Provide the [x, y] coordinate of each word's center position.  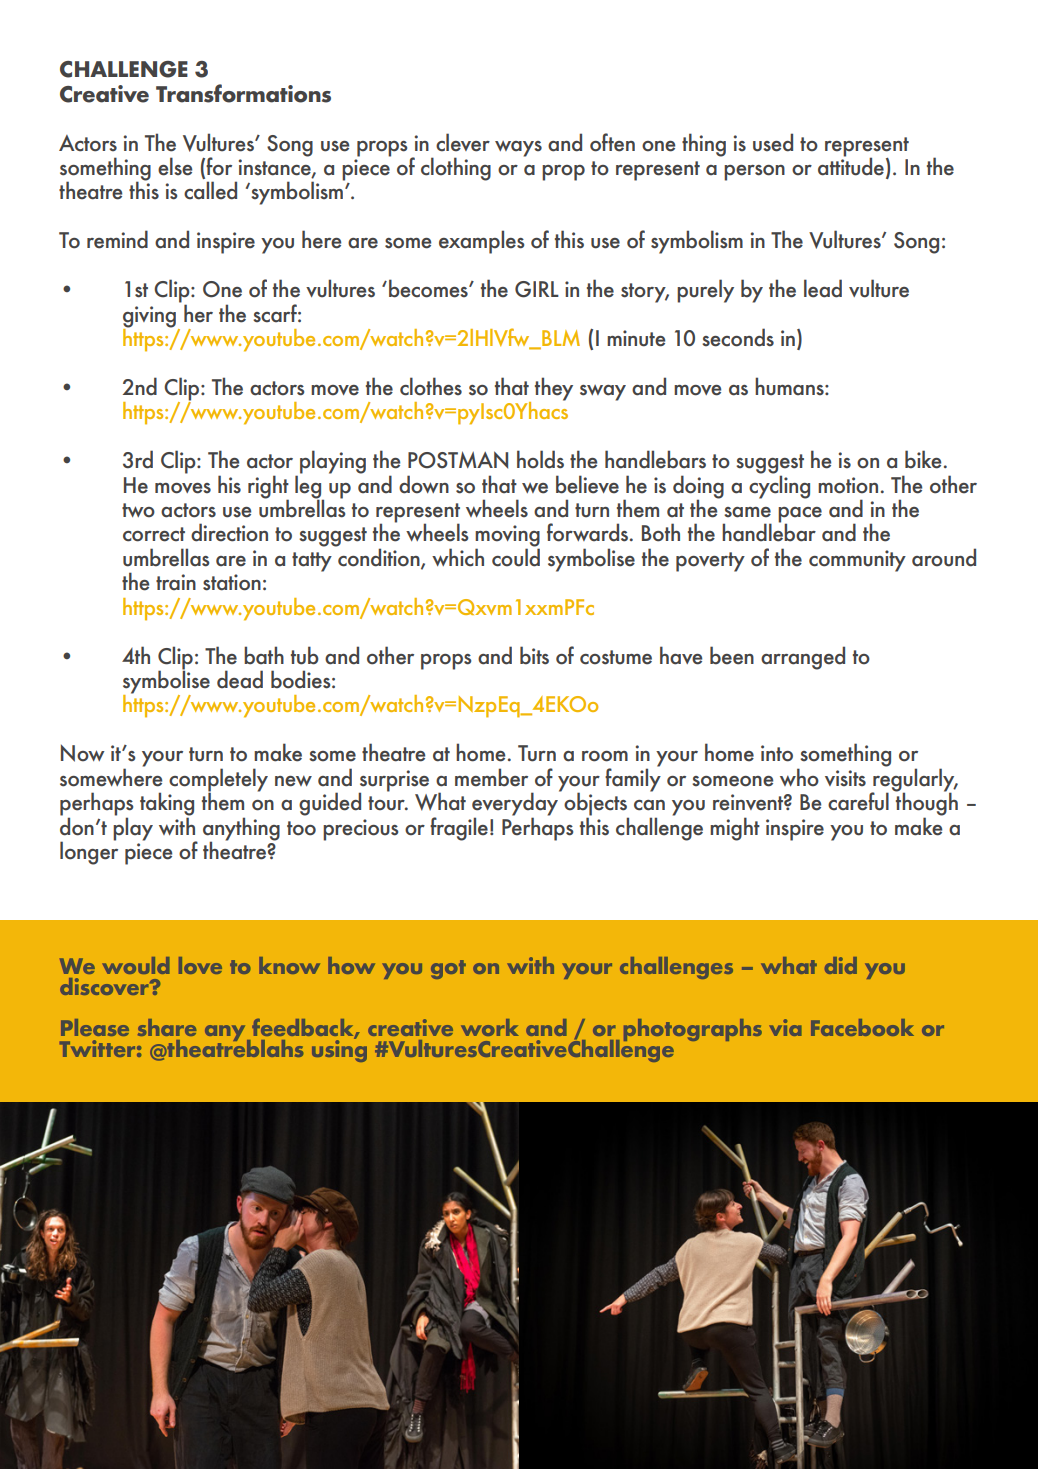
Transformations [243, 93]
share [167, 1027]
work [490, 1027]
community [857, 561]
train [176, 582]
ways [518, 149]
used [773, 142]
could [516, 556]
